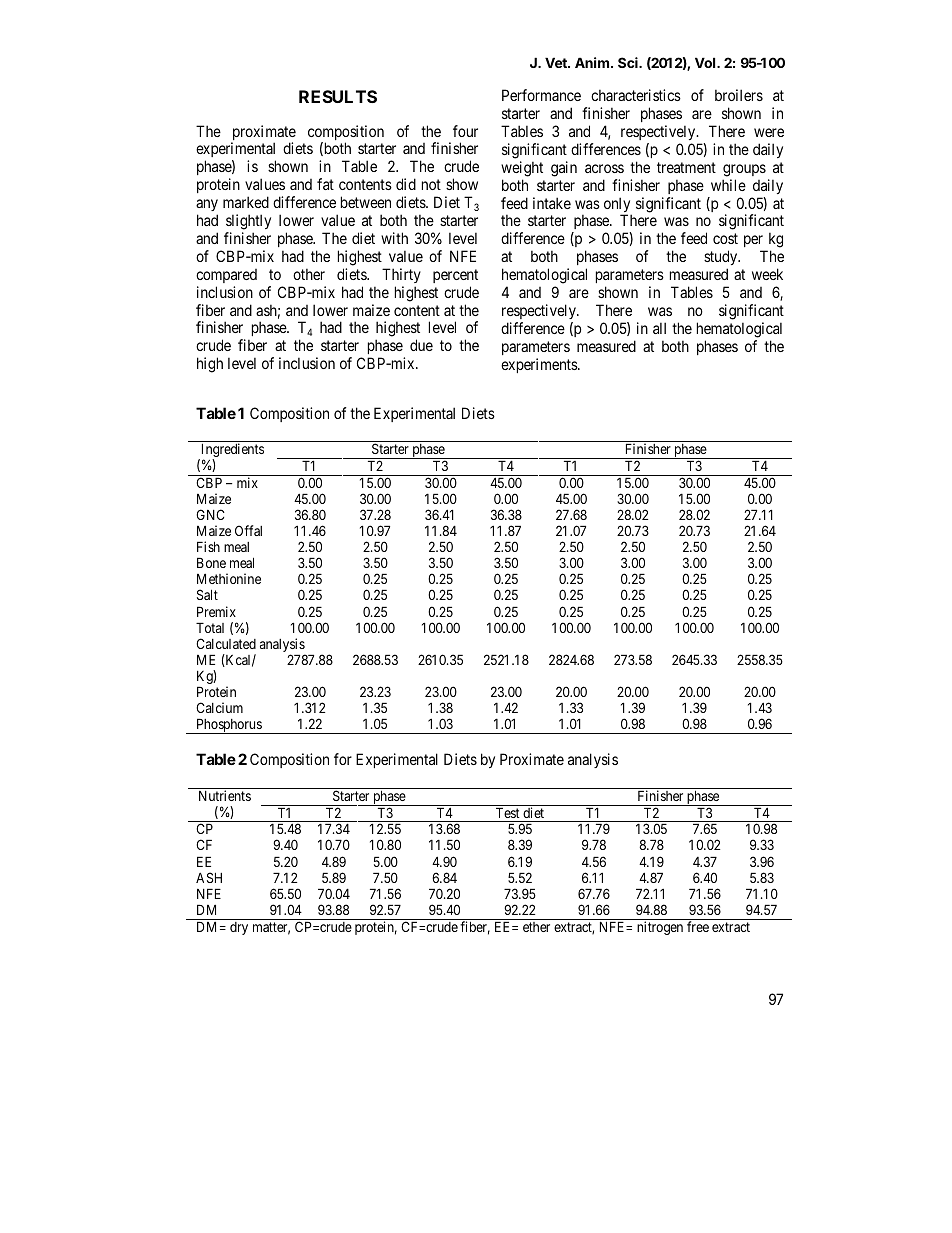 This screenshot has width=952, height=1233. I want to click on Vol, so click(706, 62).
